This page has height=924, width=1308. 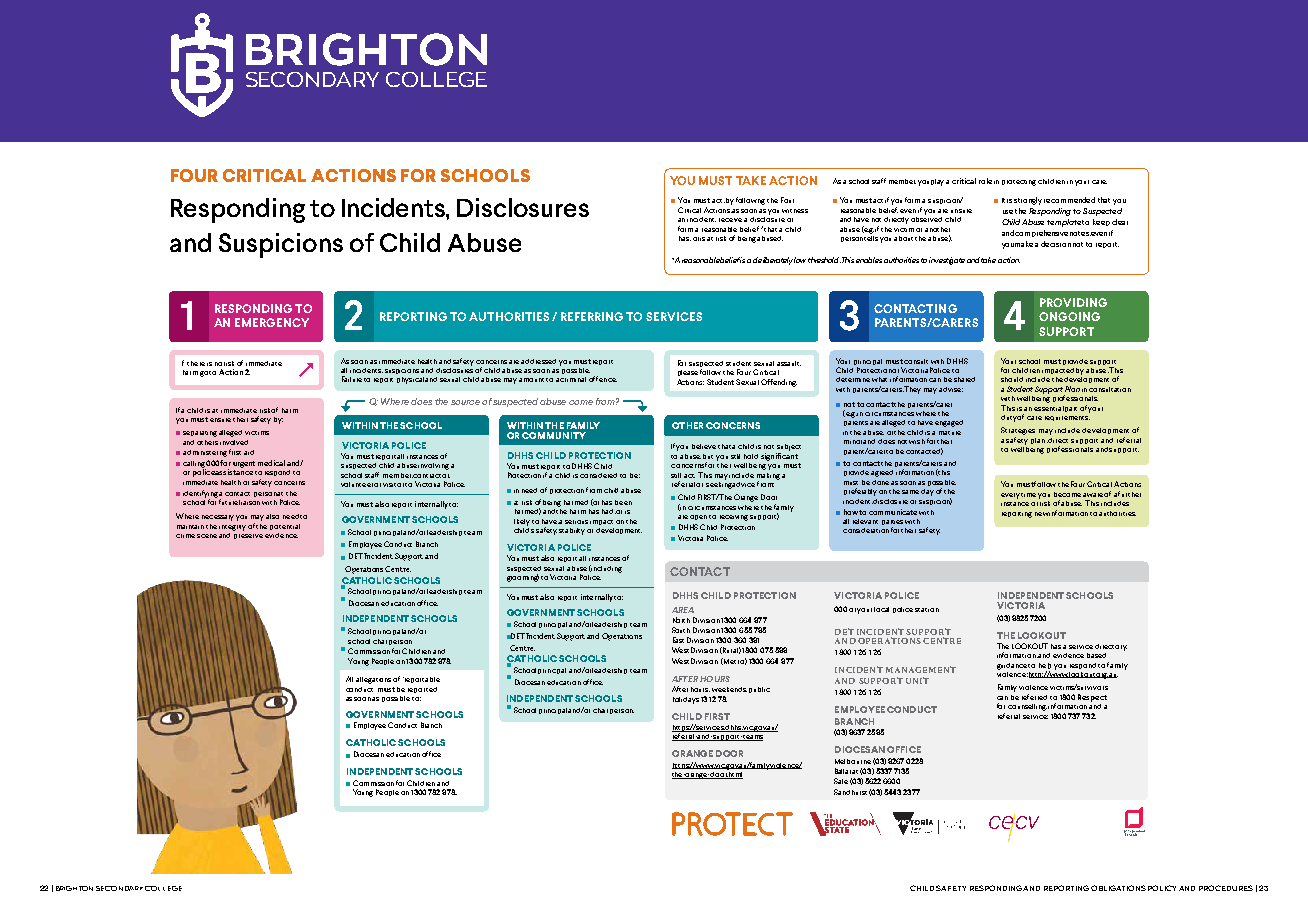 What do you see at coordinates (1012, 379) in the page?
I see `should` at bounding box center [1012, 379].
